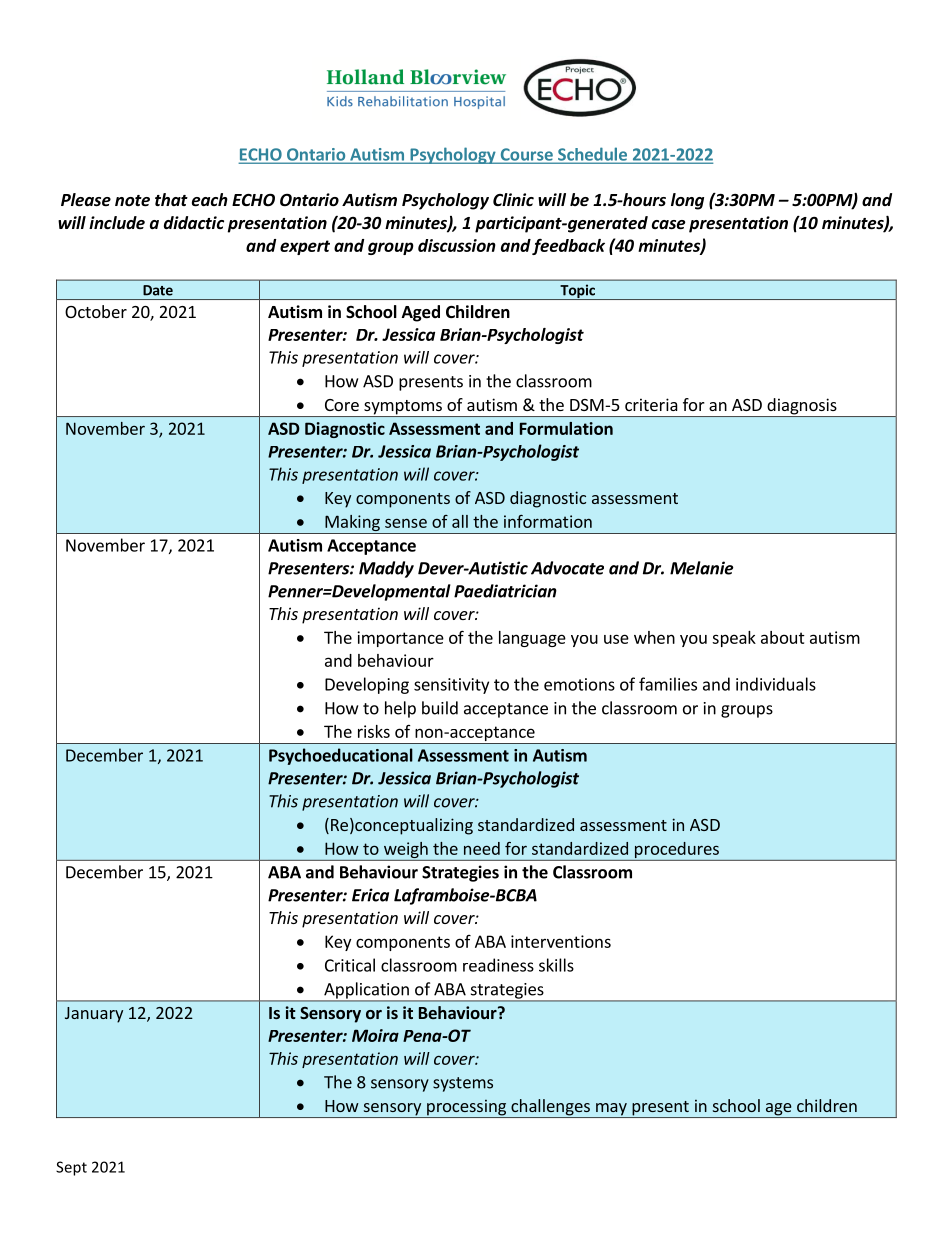 This image has width=952, height=1233. I want to click on may, so click(611, 1110).
